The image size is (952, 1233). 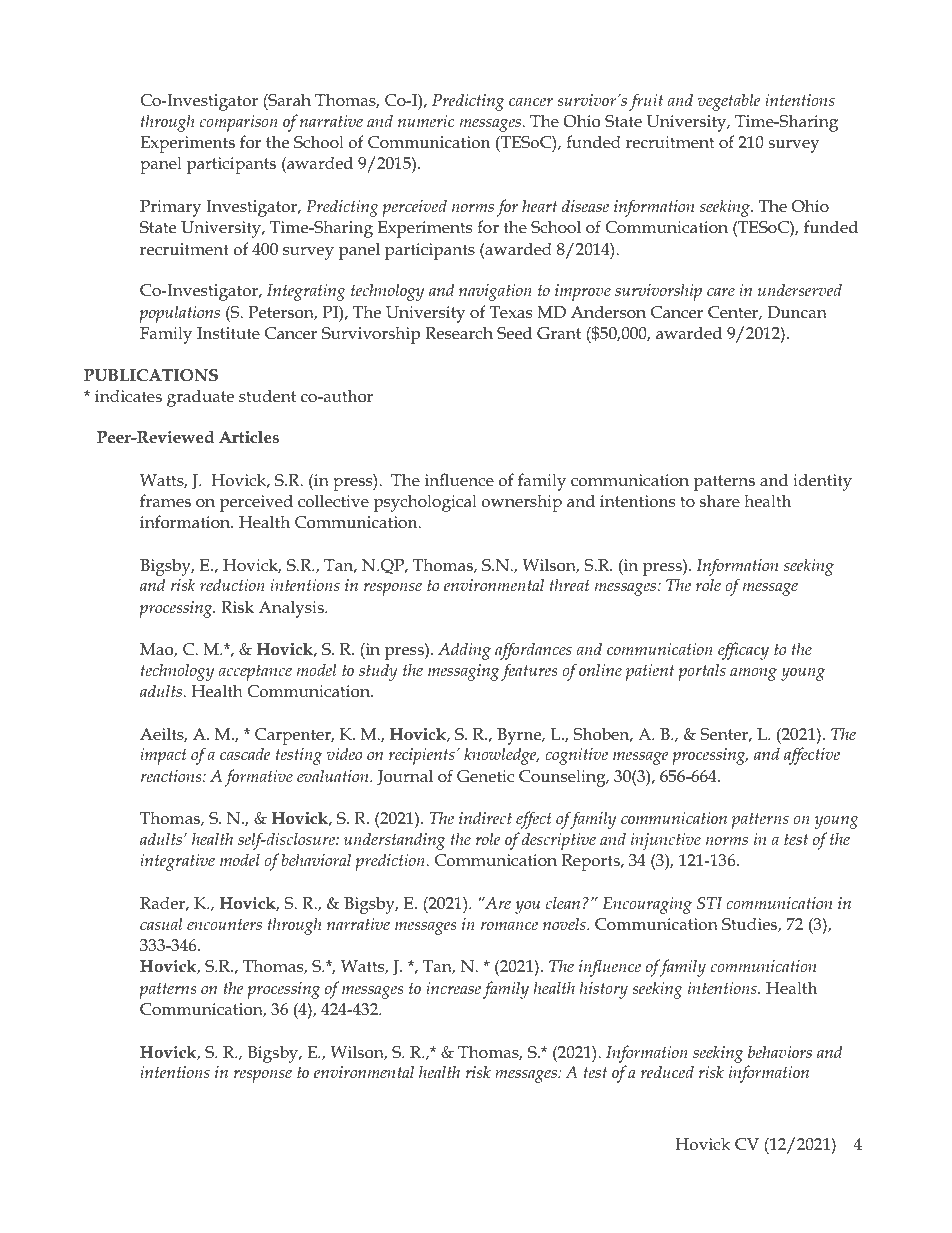 What do you see at coordinates (224, 924) in the document?
I see `encounters` at bounding box center [224, 924].
